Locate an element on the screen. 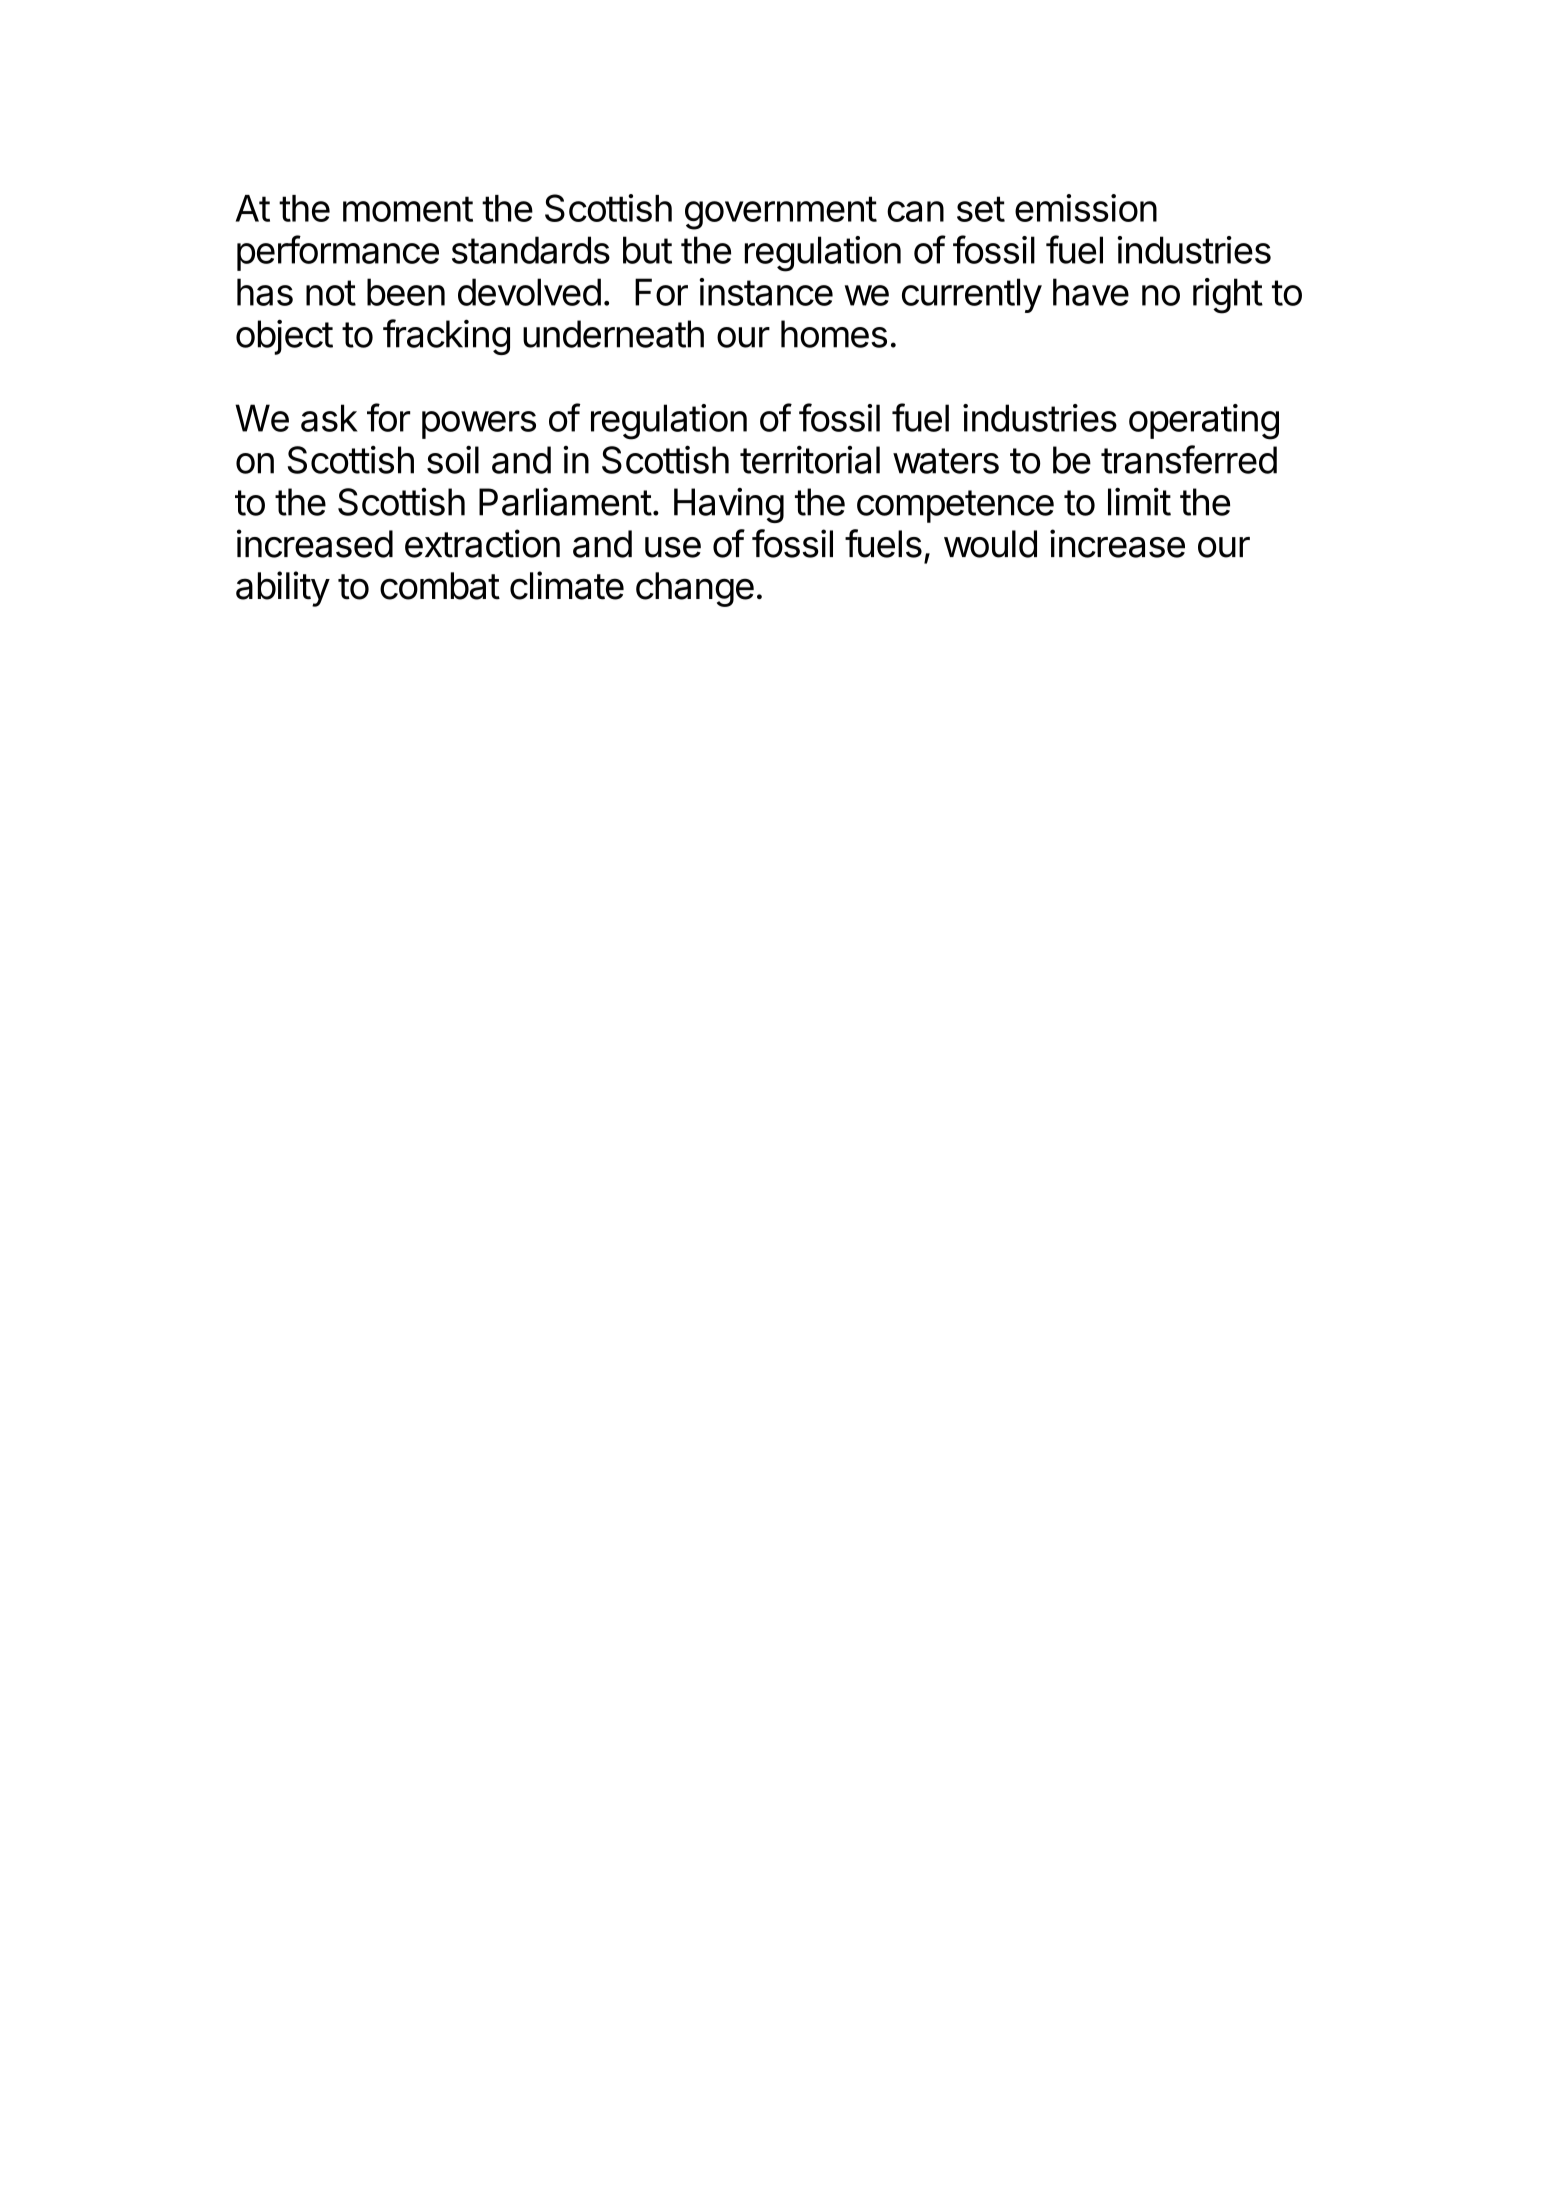 This screenshot has height=2195, width=1551. have is located at coordinates (1091, 292).
